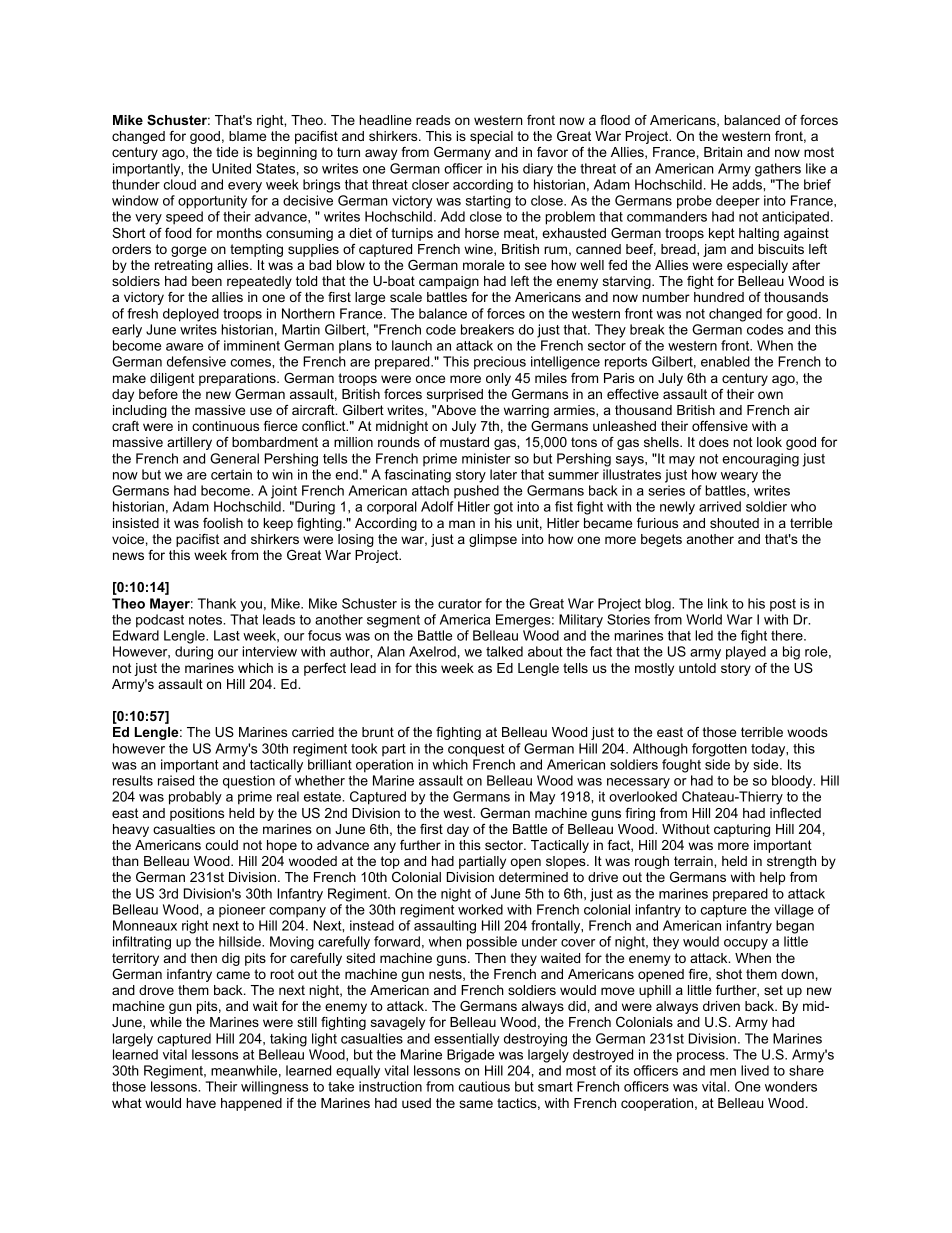 This screenshot has height=1233, width=952. I want to click on General, so click(234, 458).
